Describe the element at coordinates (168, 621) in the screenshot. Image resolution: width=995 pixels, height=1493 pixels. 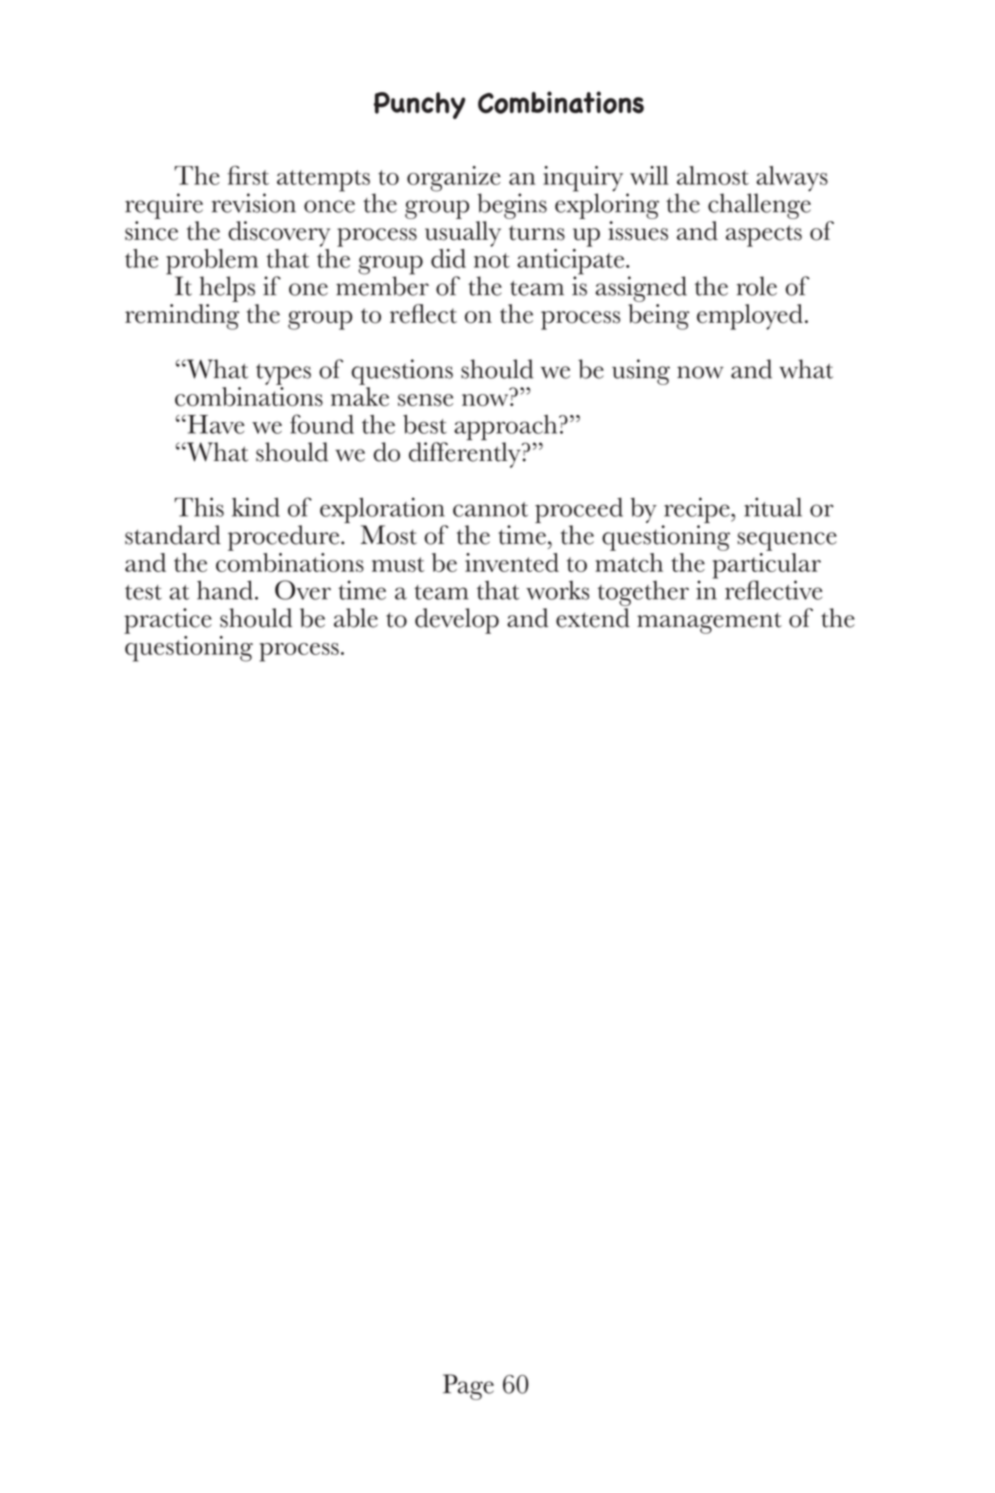
I see `practice` at that location.
